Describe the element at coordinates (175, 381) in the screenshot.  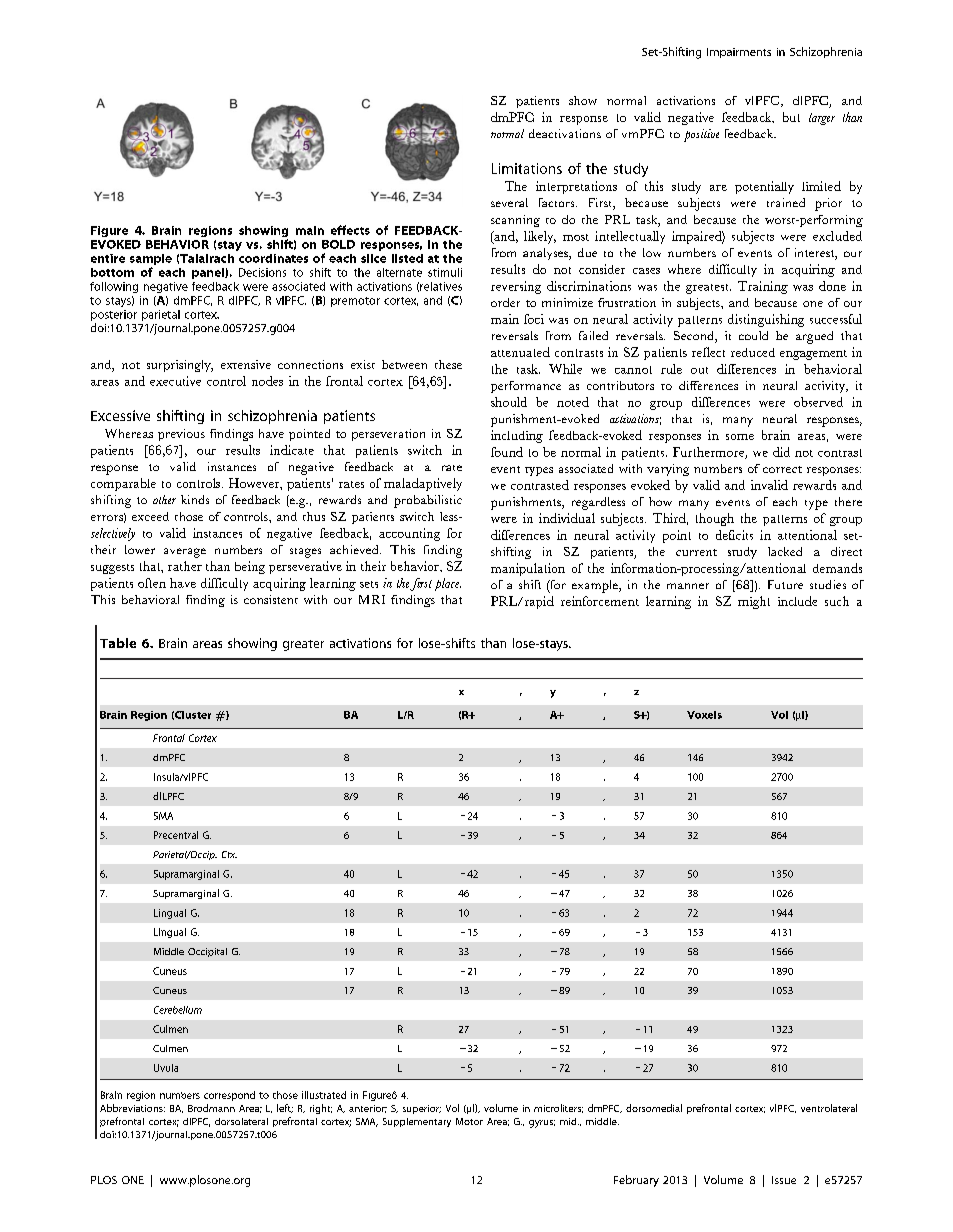
I see `executive` at that location.
